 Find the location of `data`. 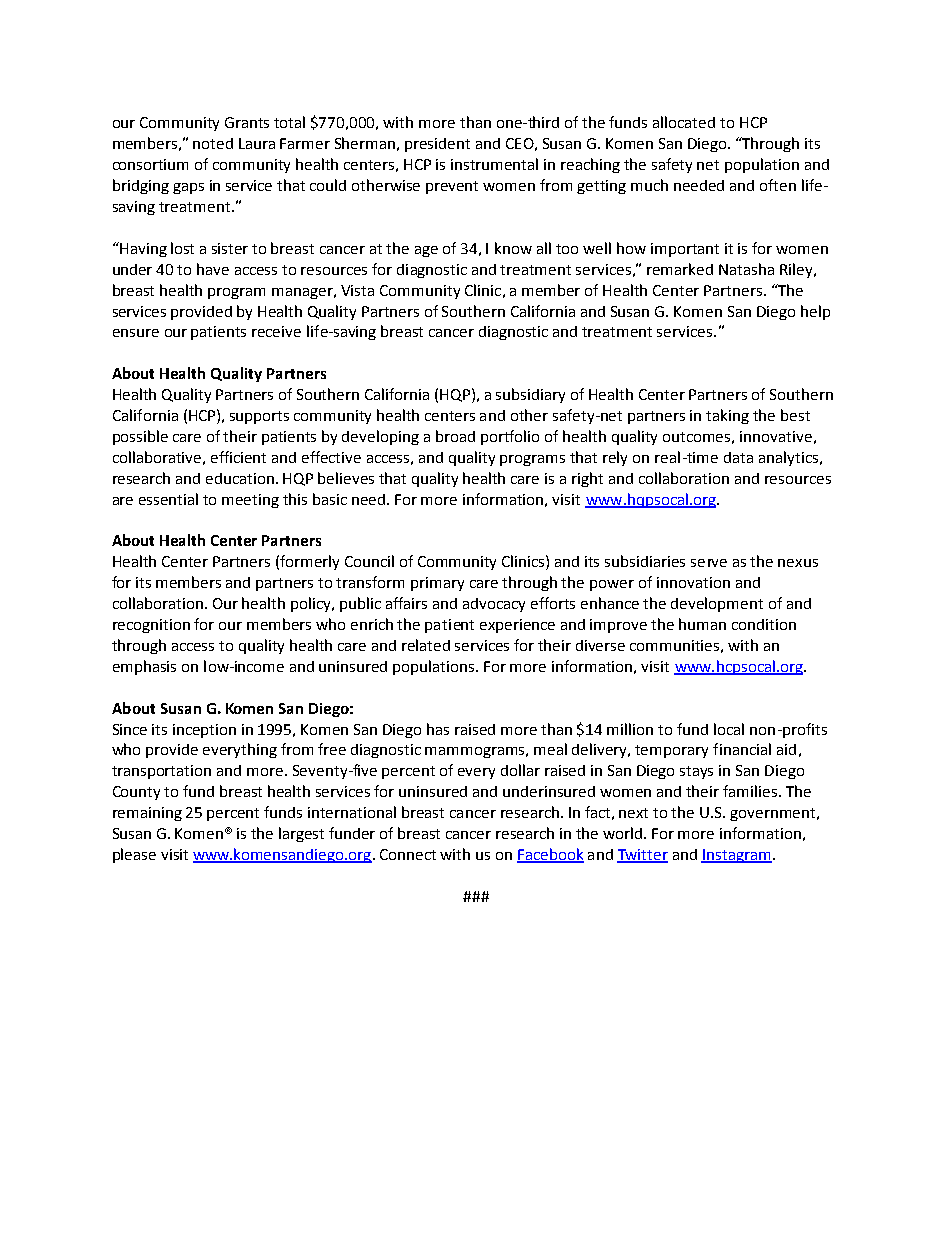

data is located at coordinates (738, 457).
